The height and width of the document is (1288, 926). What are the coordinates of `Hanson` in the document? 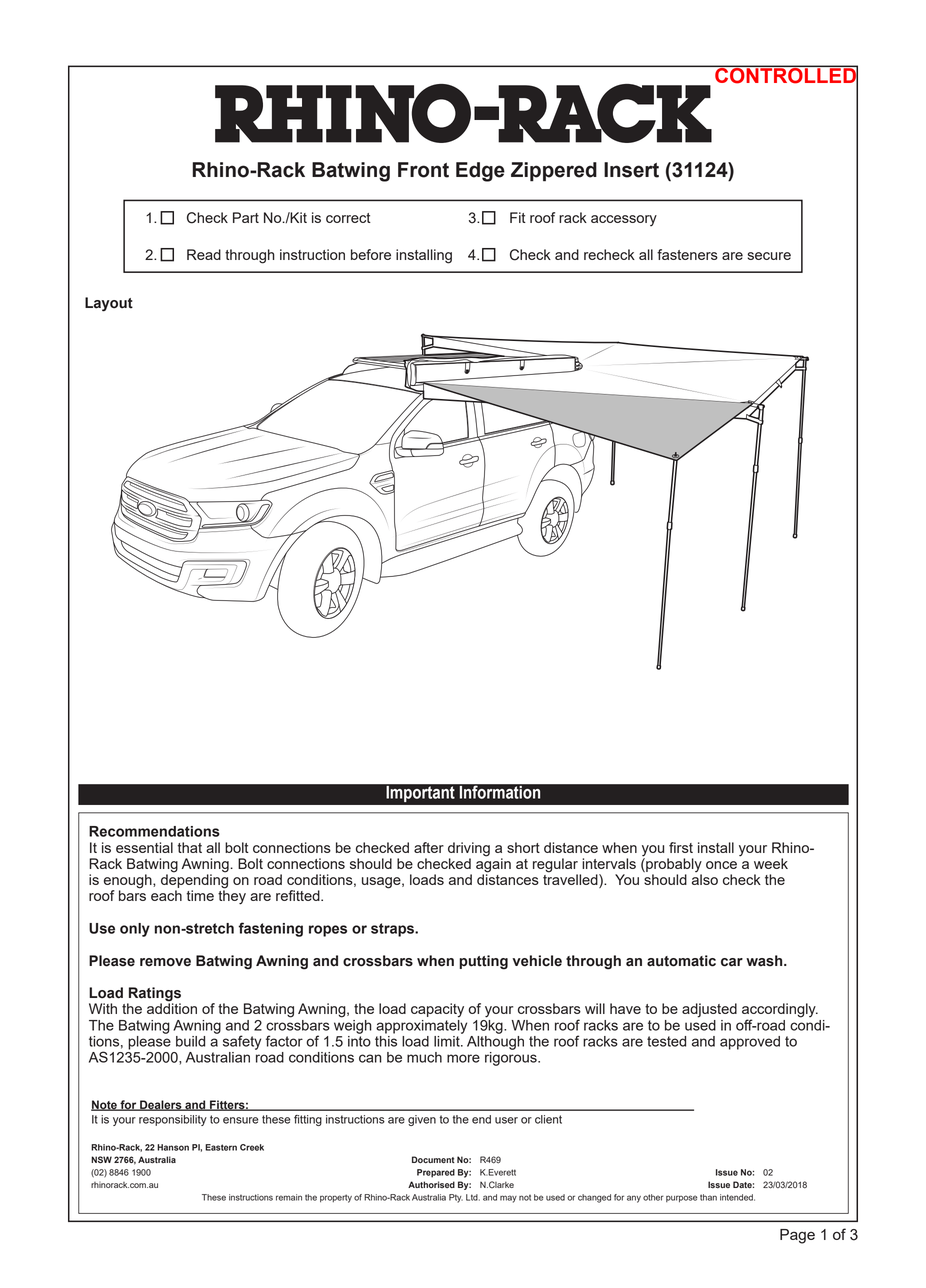 It's located at (173, 1147).
